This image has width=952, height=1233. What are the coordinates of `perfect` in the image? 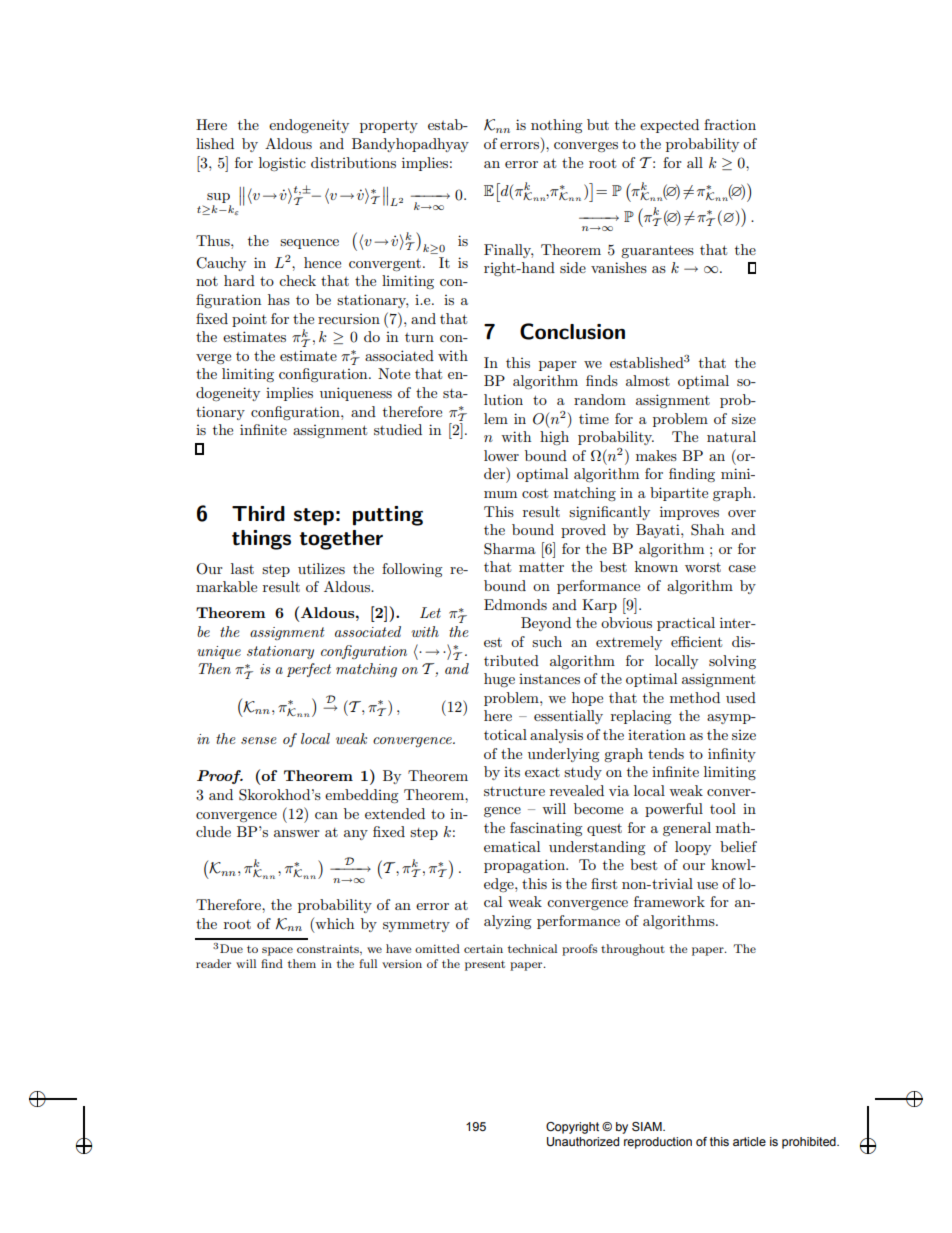 It's located at (309, 670).
